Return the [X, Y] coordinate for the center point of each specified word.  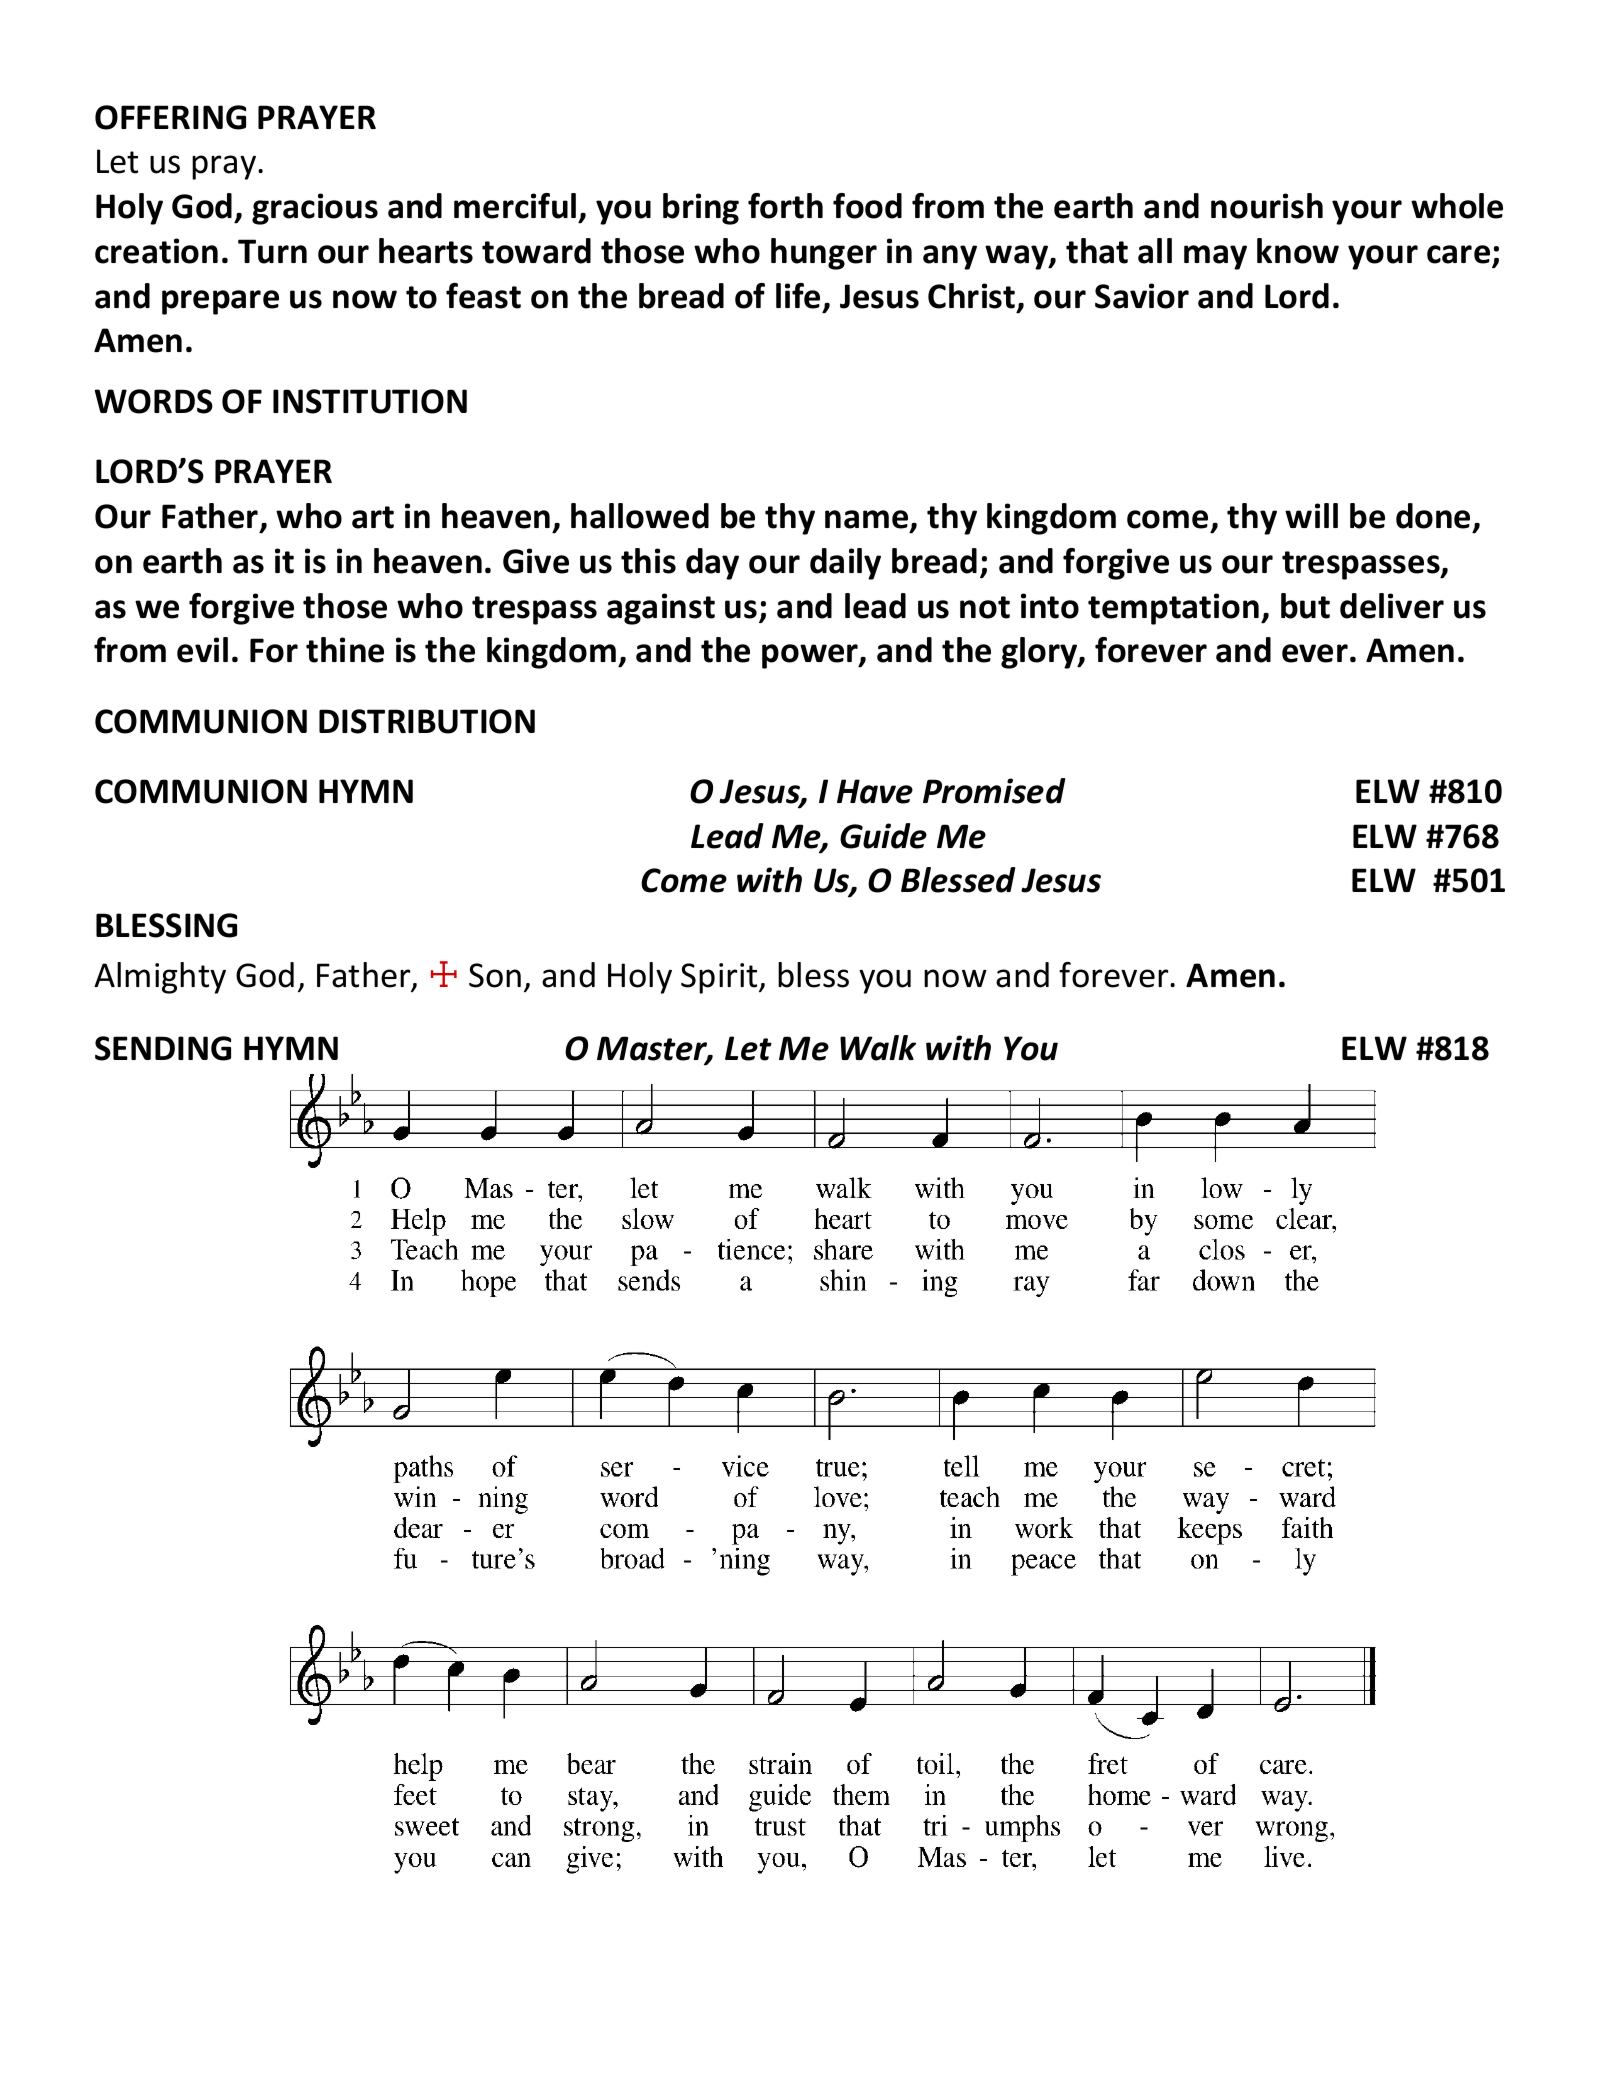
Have [875, 791]
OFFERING [170, 117]
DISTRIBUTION [427, 721]
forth [785, 206]
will [1311, 515]
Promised [994, 791]
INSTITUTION [370, 401]
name [868, 520]
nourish [1267, 206]
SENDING [163, 1048]
